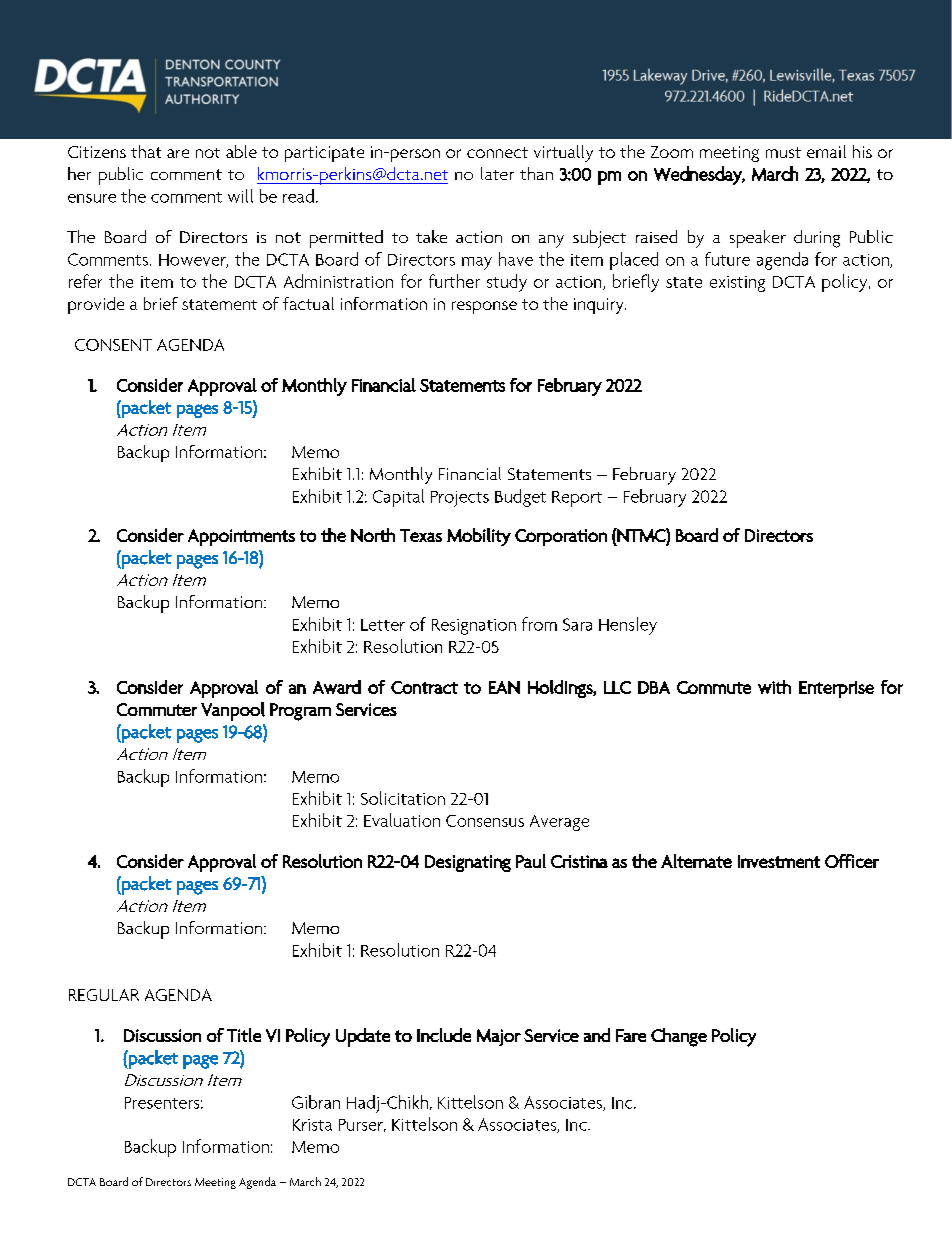 The height and width of the screenshot is (1233, 952). What do you see at coordinates (146, 151) in the screenshot?
I see `that` at bounding box center [146, 151].
